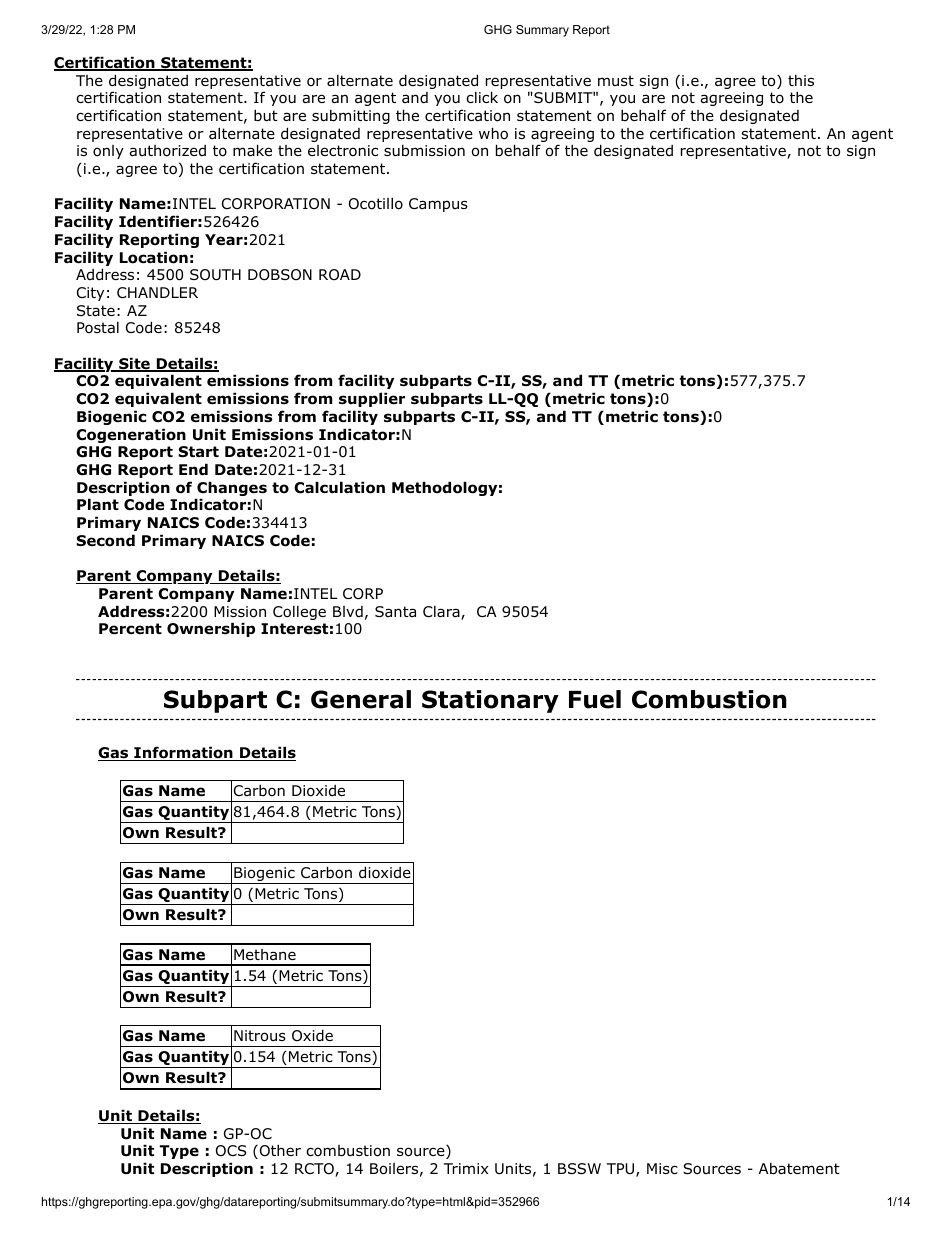  What do you see at coordinates (167, 151) in the screenshot?
I see `authorized` at bounding box center [167, 151].
